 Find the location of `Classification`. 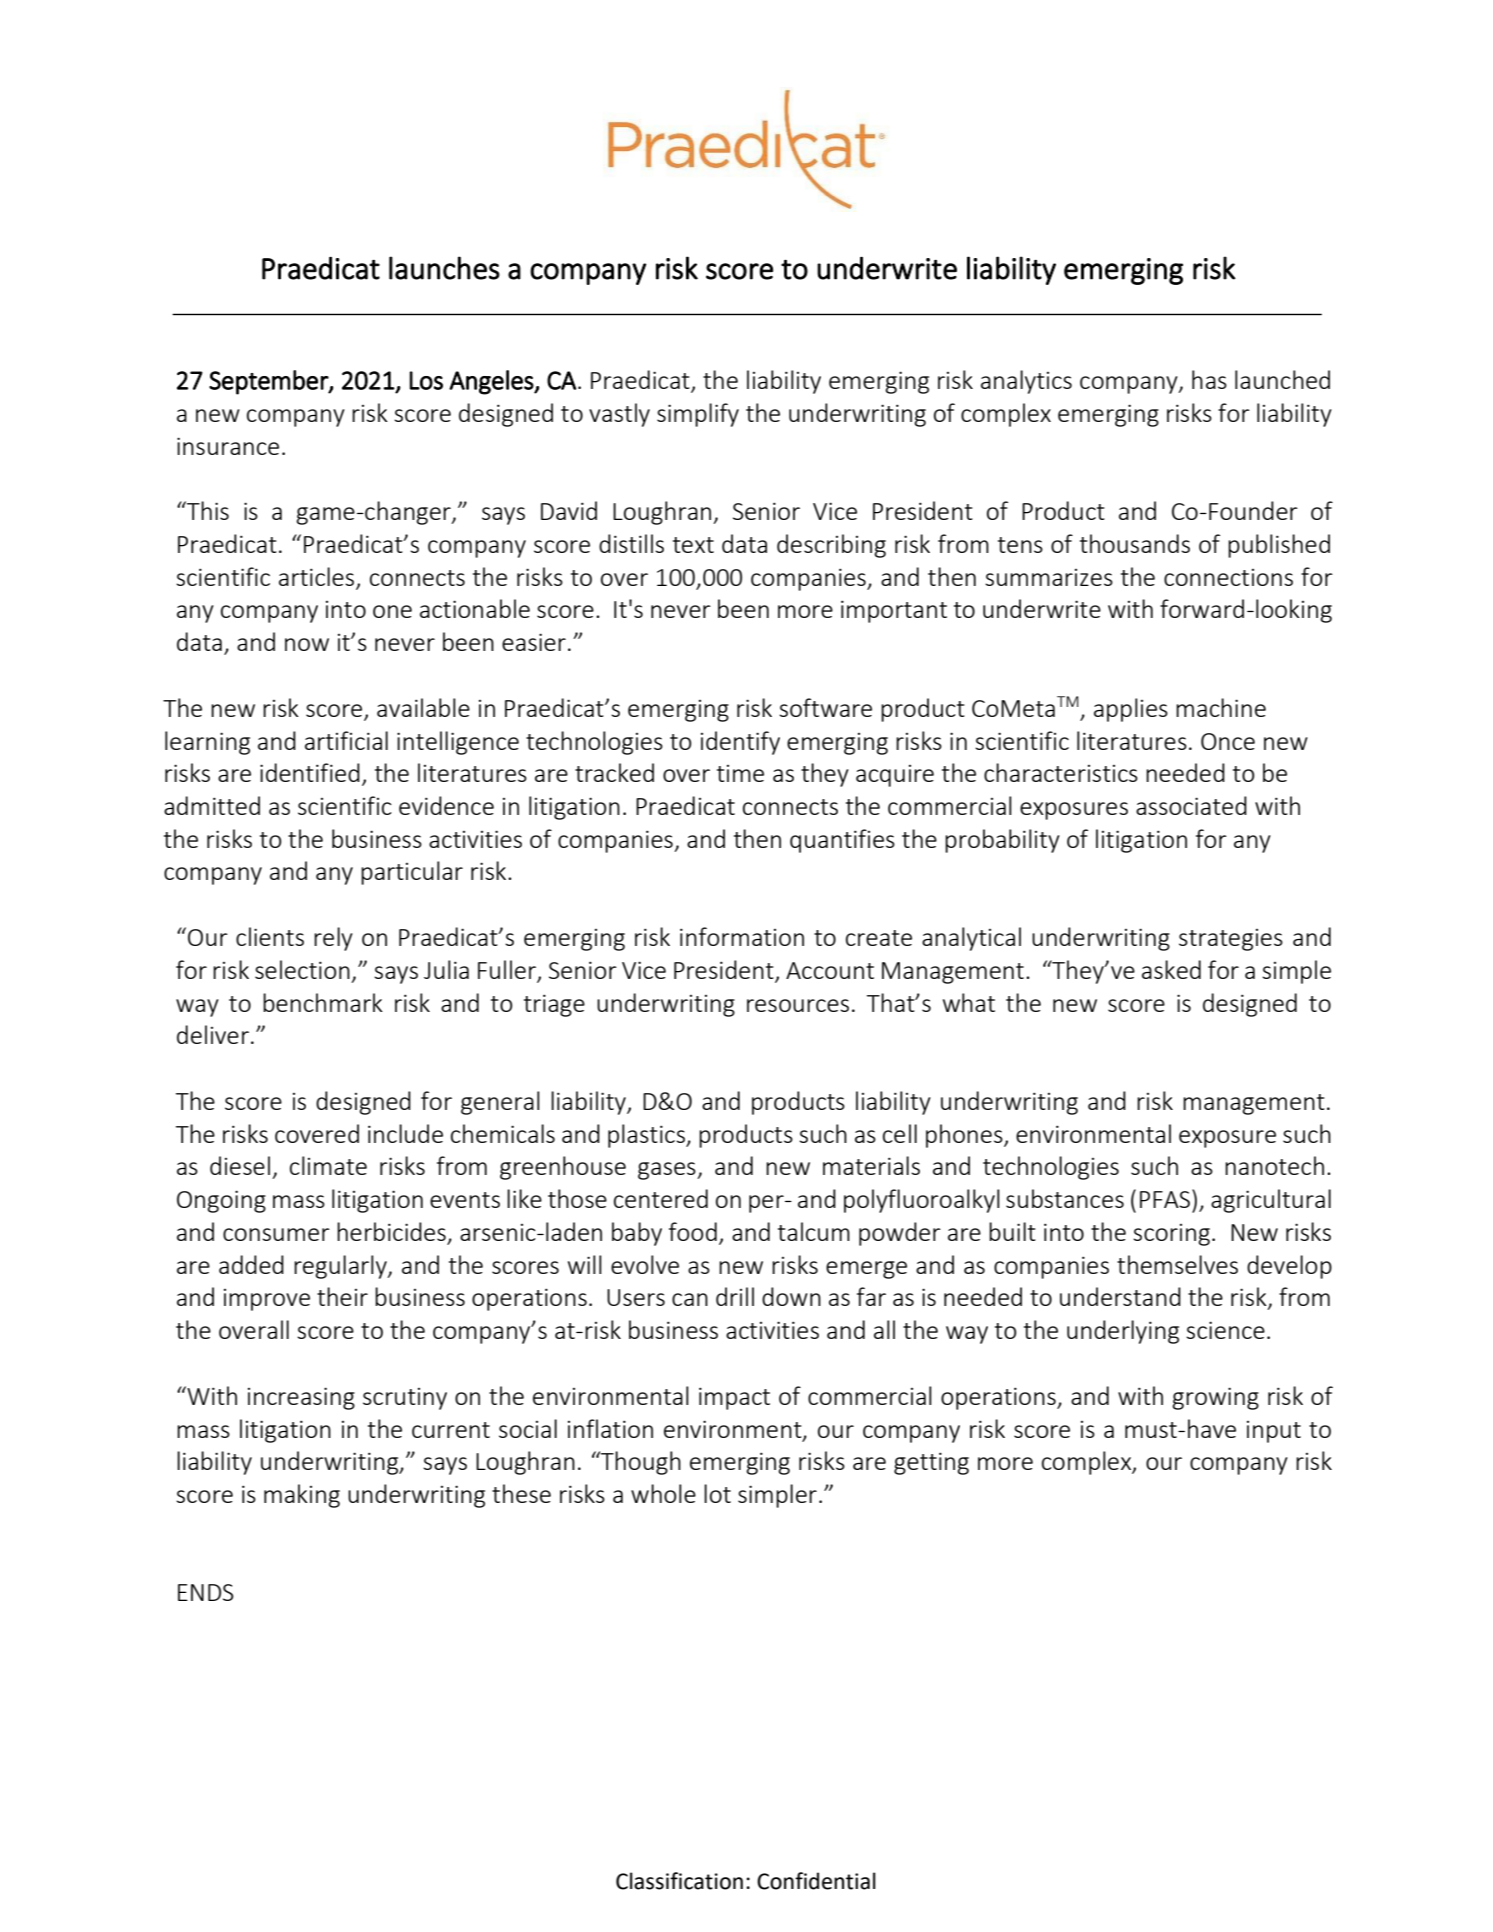

Classification is located at coordinates (679, 1881).
